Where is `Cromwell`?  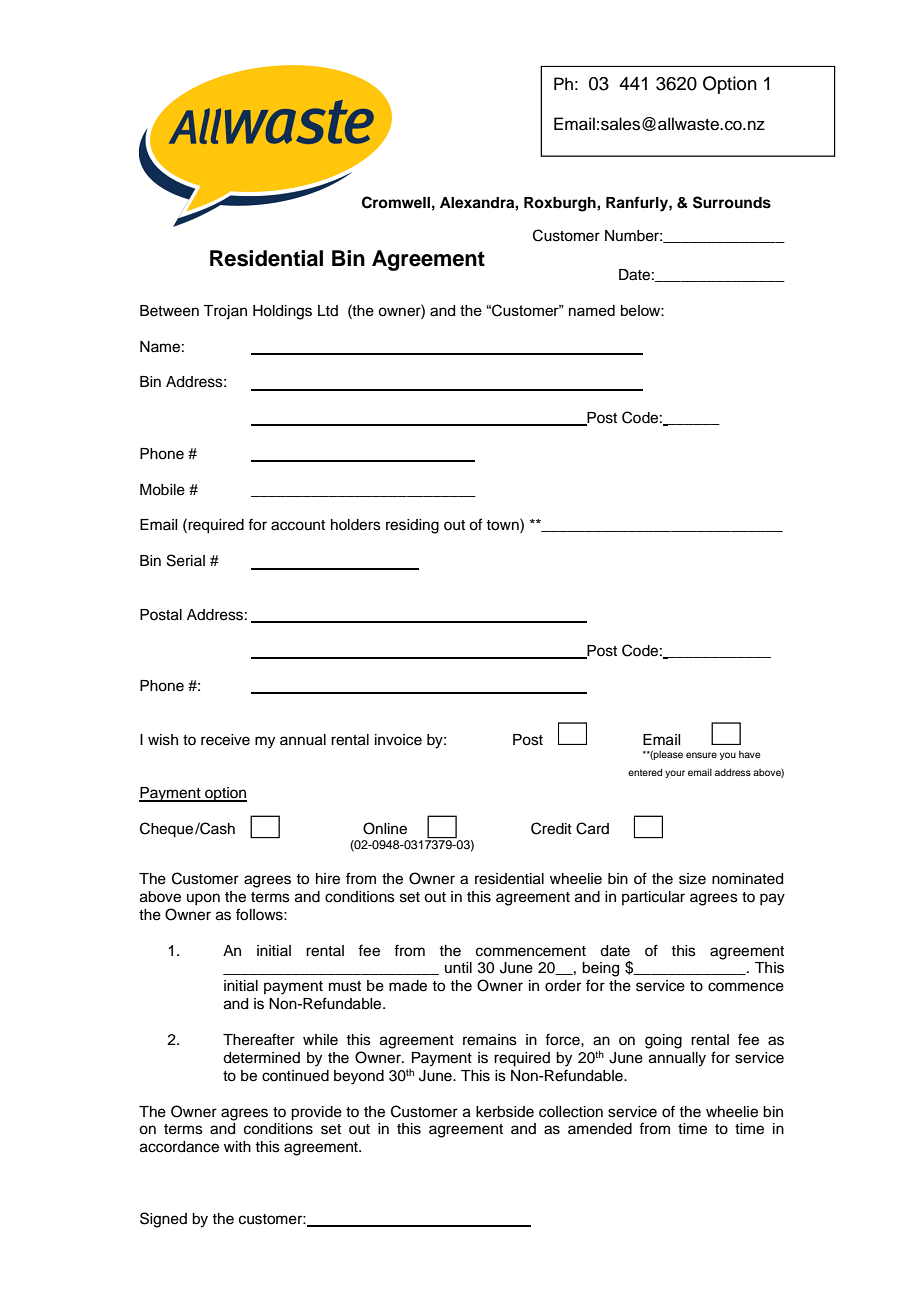 Cromwell is located at coordinates (396, 202).
